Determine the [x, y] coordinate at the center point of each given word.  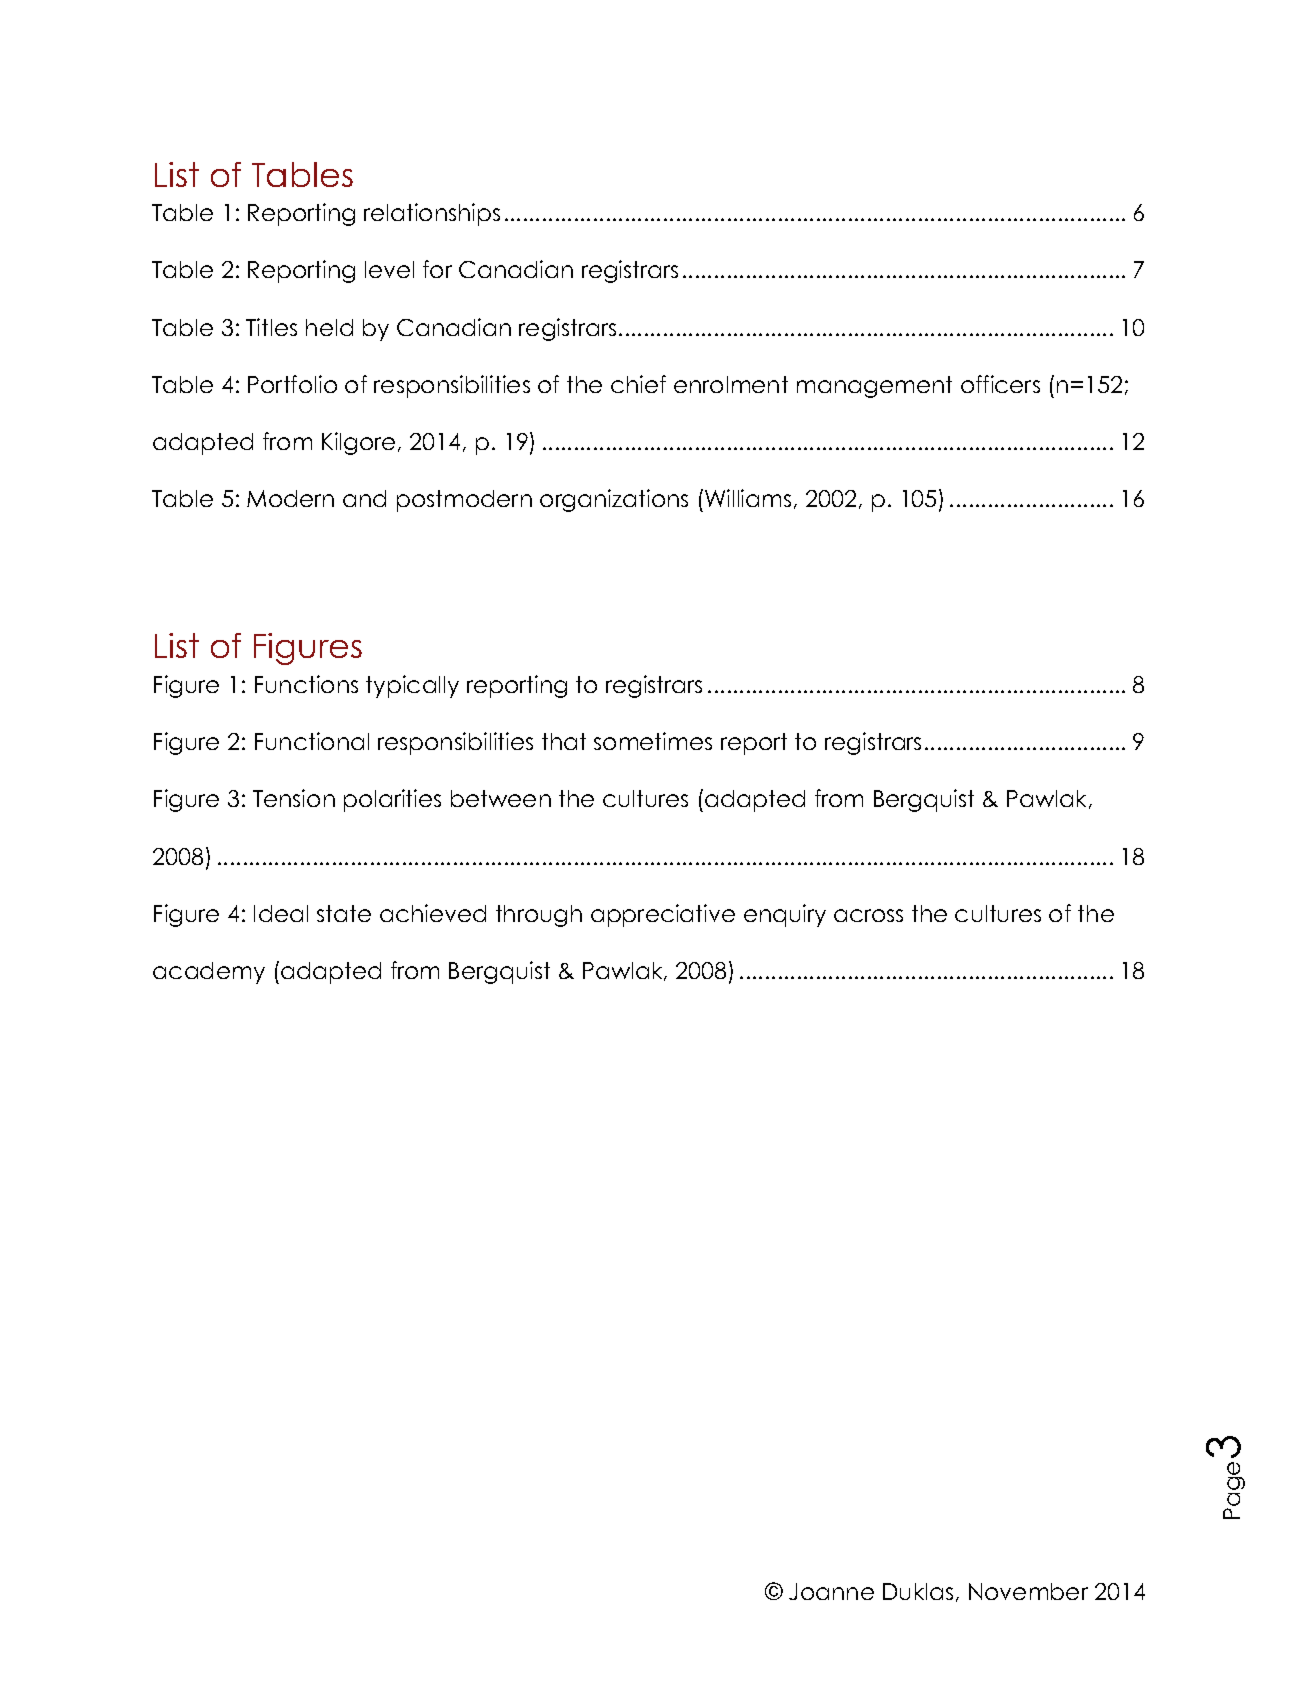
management [874, 387]
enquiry [785, 915]
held [329, 327]
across [868, 915]
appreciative [663, 915]
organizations [614, 500]
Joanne [831, 1591]
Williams [748, 498]
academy [209, 973]
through [539, 916]
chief [638, 384]
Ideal [281, 913]
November [1028, 1591]
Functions [306, 684]
